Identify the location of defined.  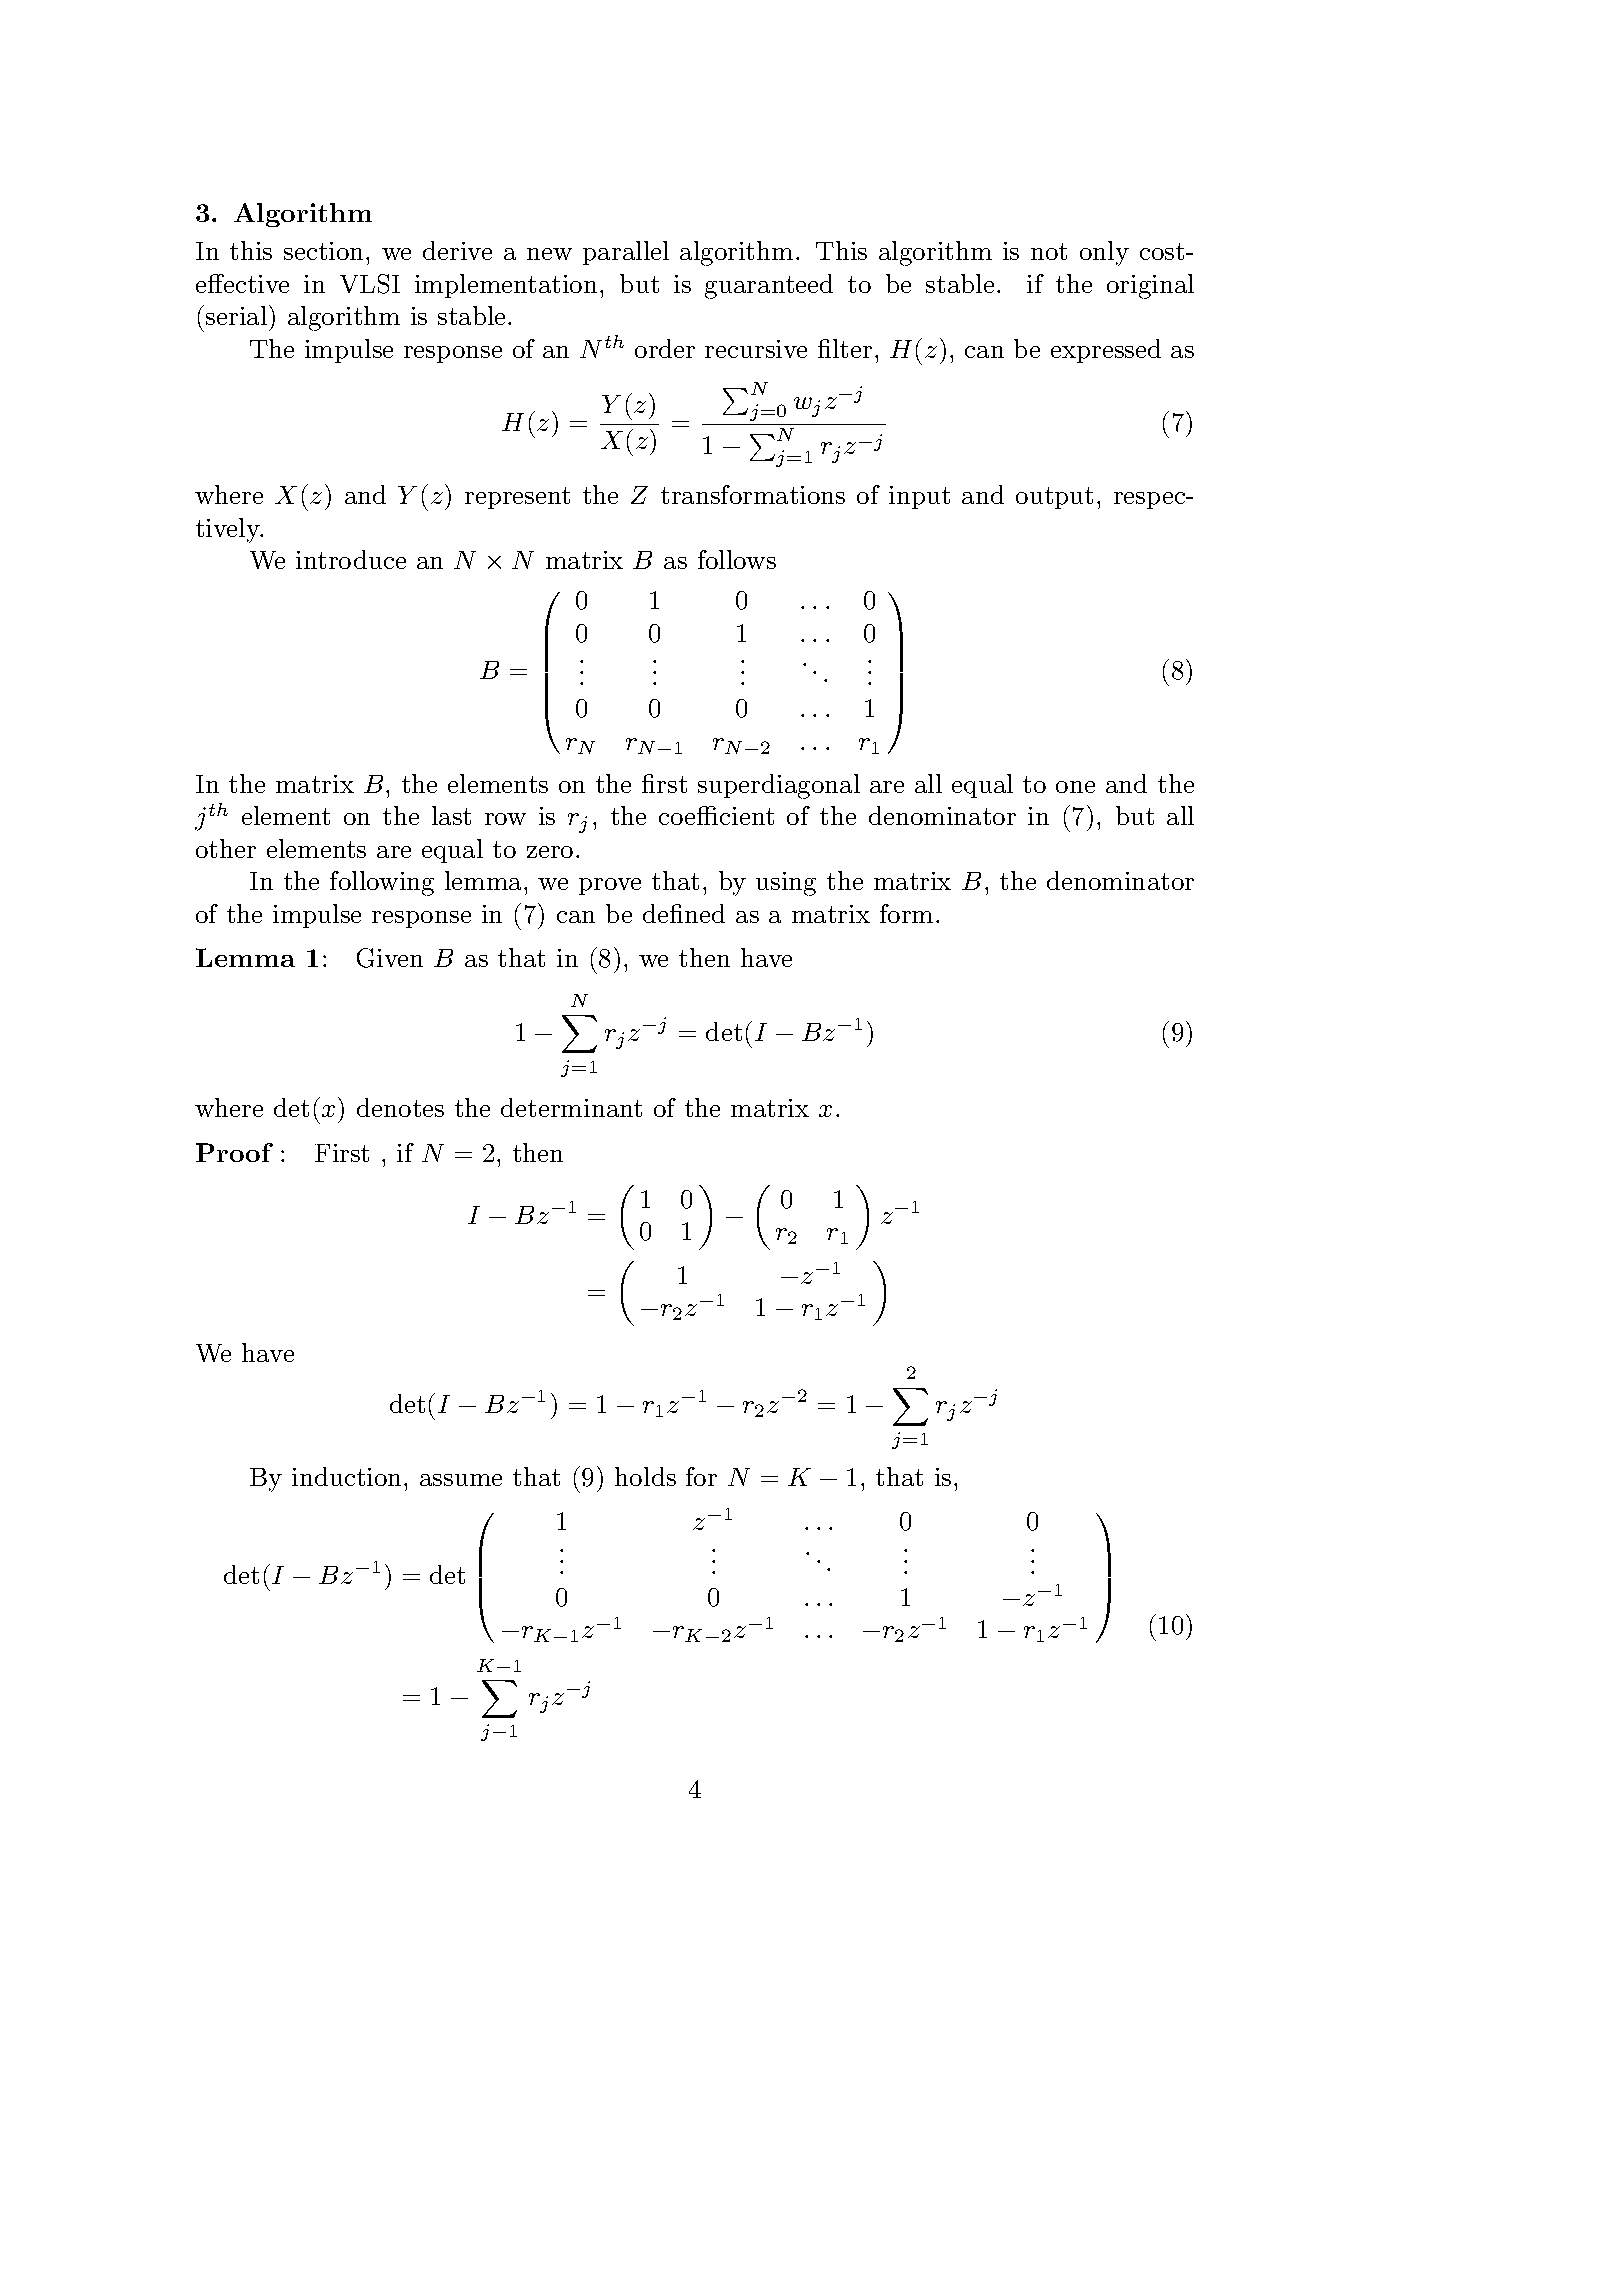
(684, 913).
